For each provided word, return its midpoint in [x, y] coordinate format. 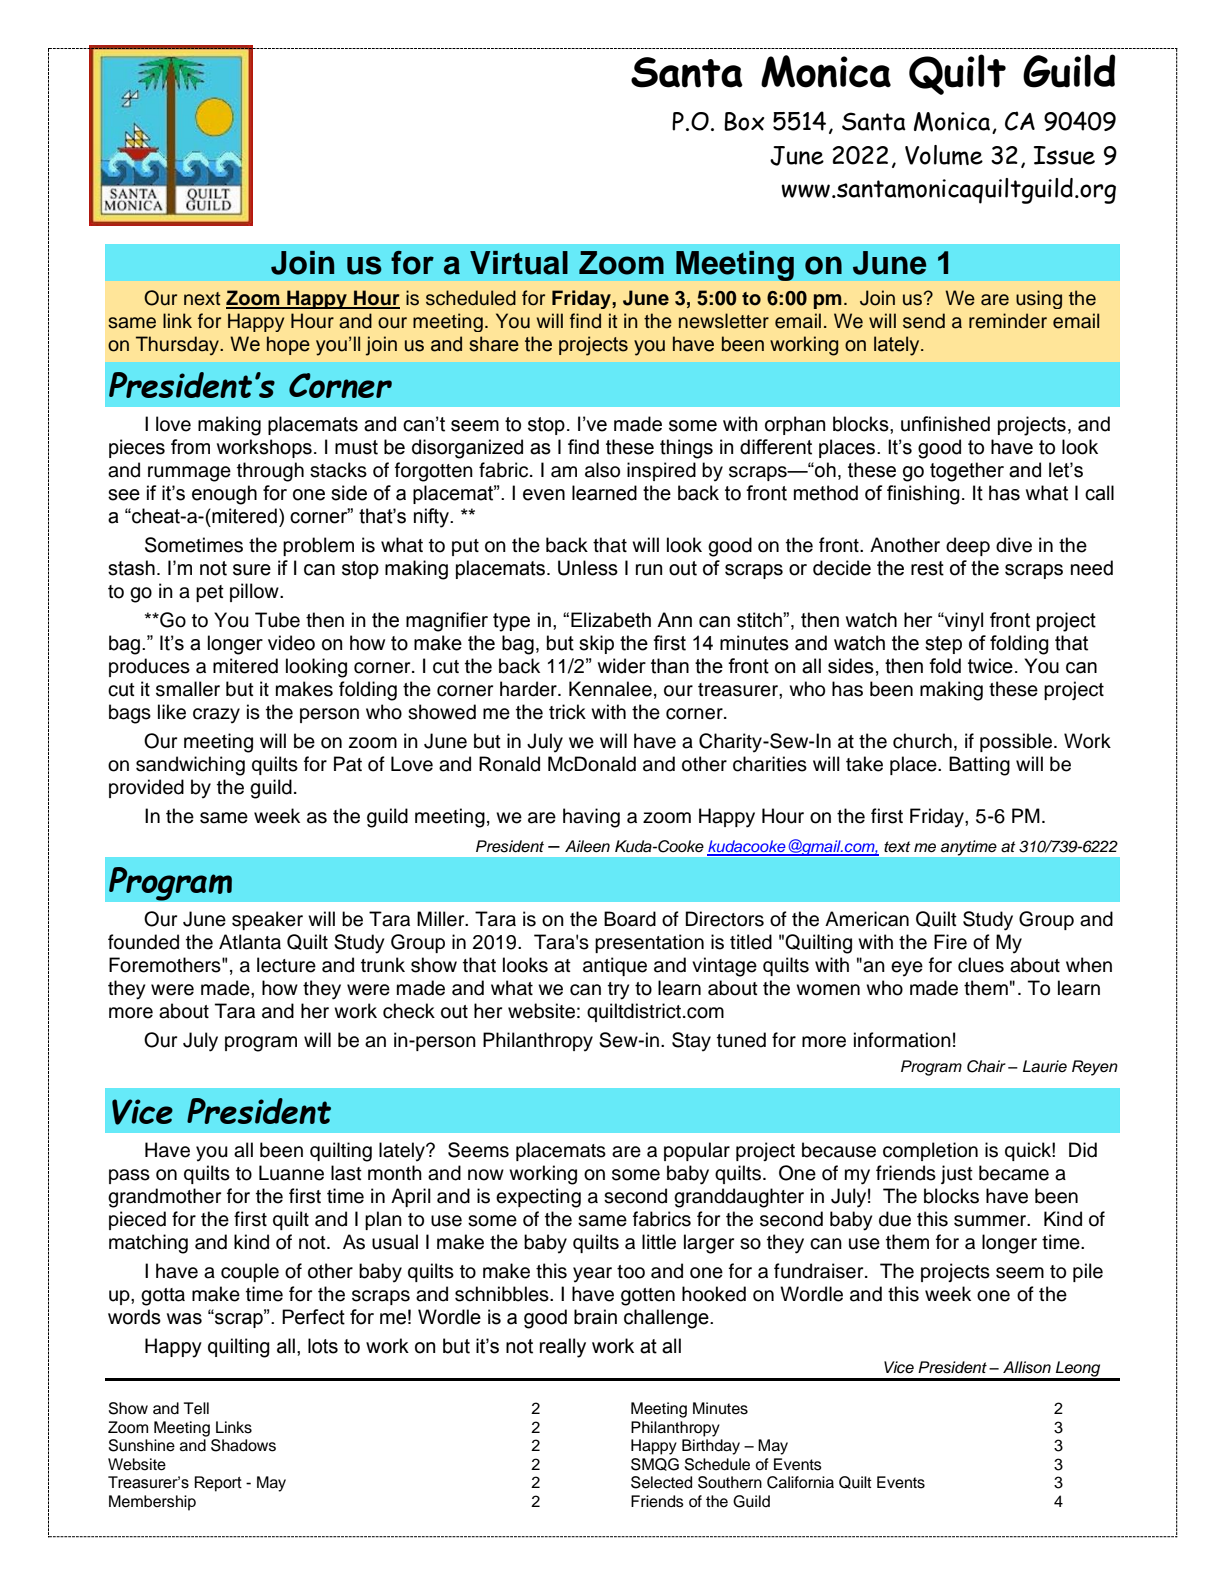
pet [210, 593]
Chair [986, 1066]
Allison [1027, 1367]
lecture [286, 965]
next [202, 299]
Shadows [243, 1445]
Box [744, 121]
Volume [944, 155]
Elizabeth [611, 620]
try [619, 991]
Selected [661, 1482]
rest [927, 568]
